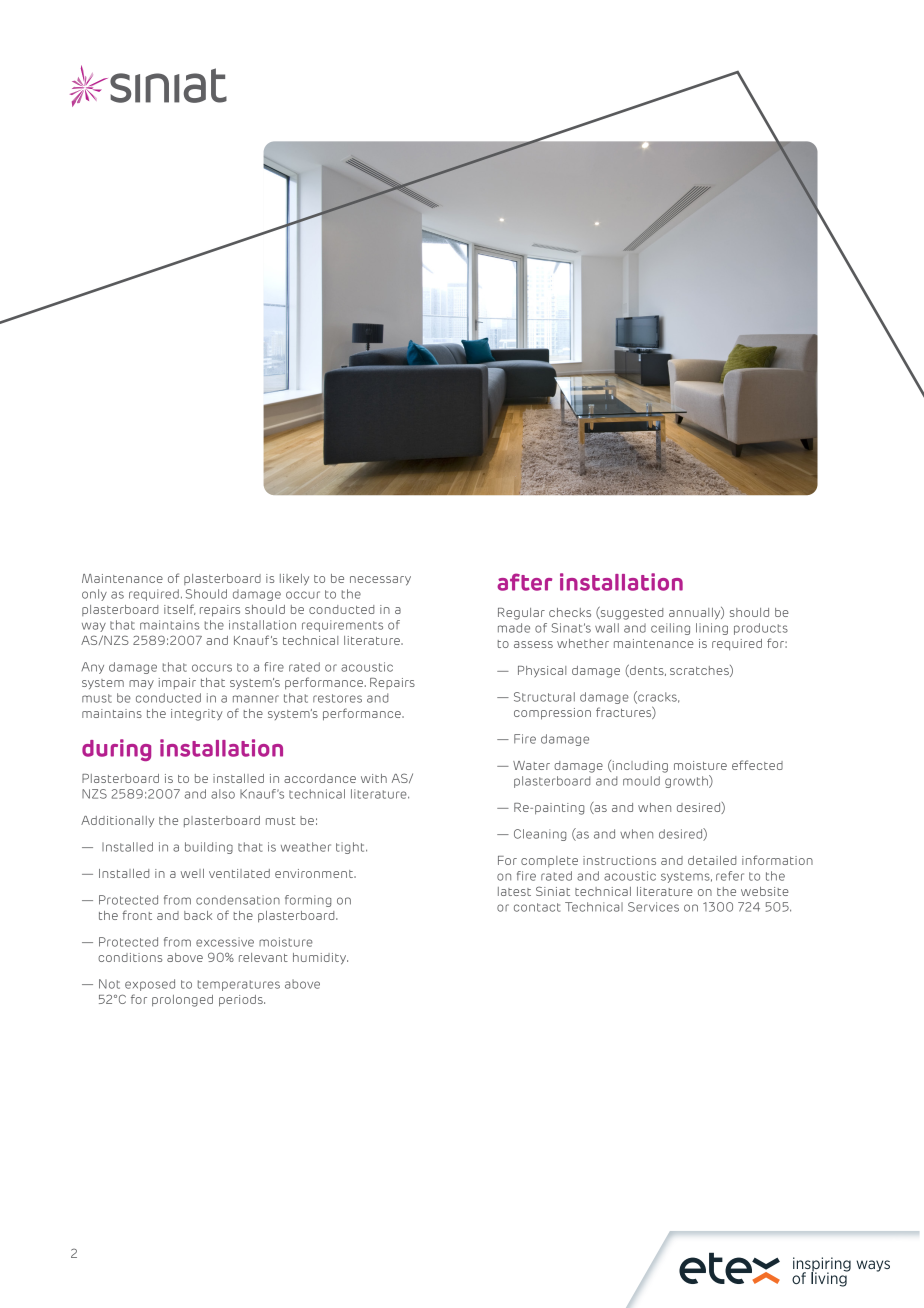  What do you see at coordinates (653, 907) in the screenshot?
I see `Services` at bounding box center [653, 907].
